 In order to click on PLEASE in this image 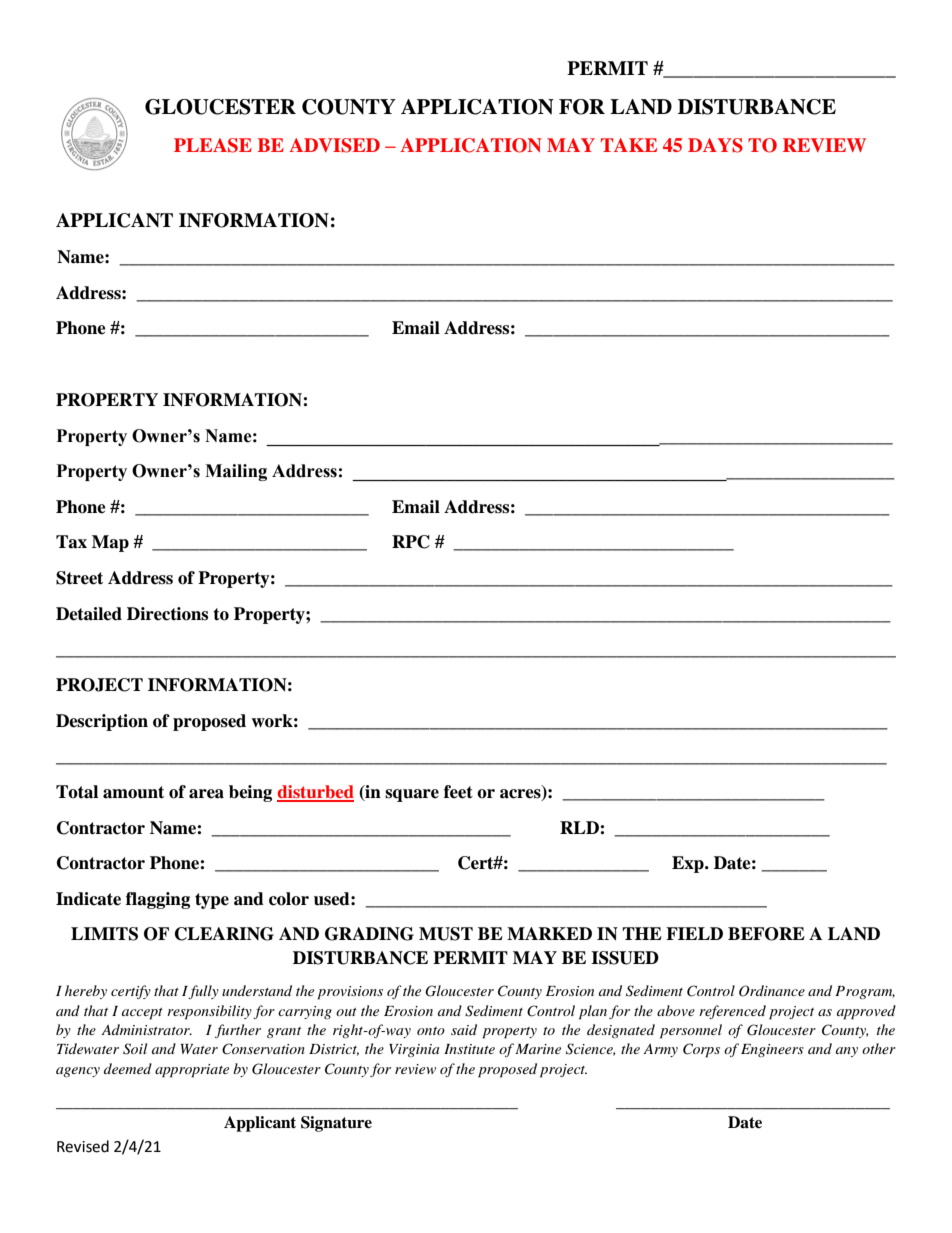, I will do `click(213, 145)`.
